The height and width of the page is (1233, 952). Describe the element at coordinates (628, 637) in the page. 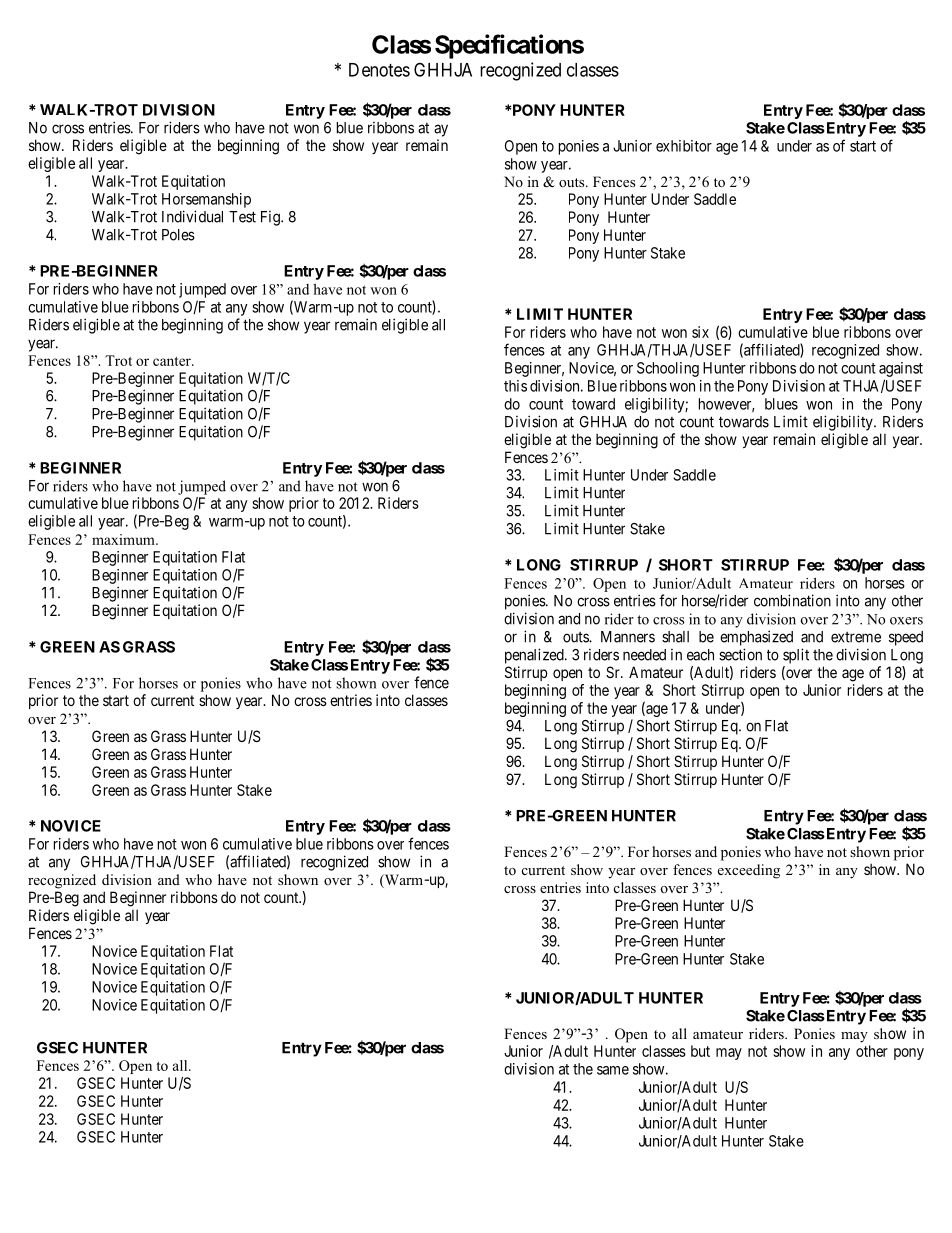

I see `Manners` at that location.
